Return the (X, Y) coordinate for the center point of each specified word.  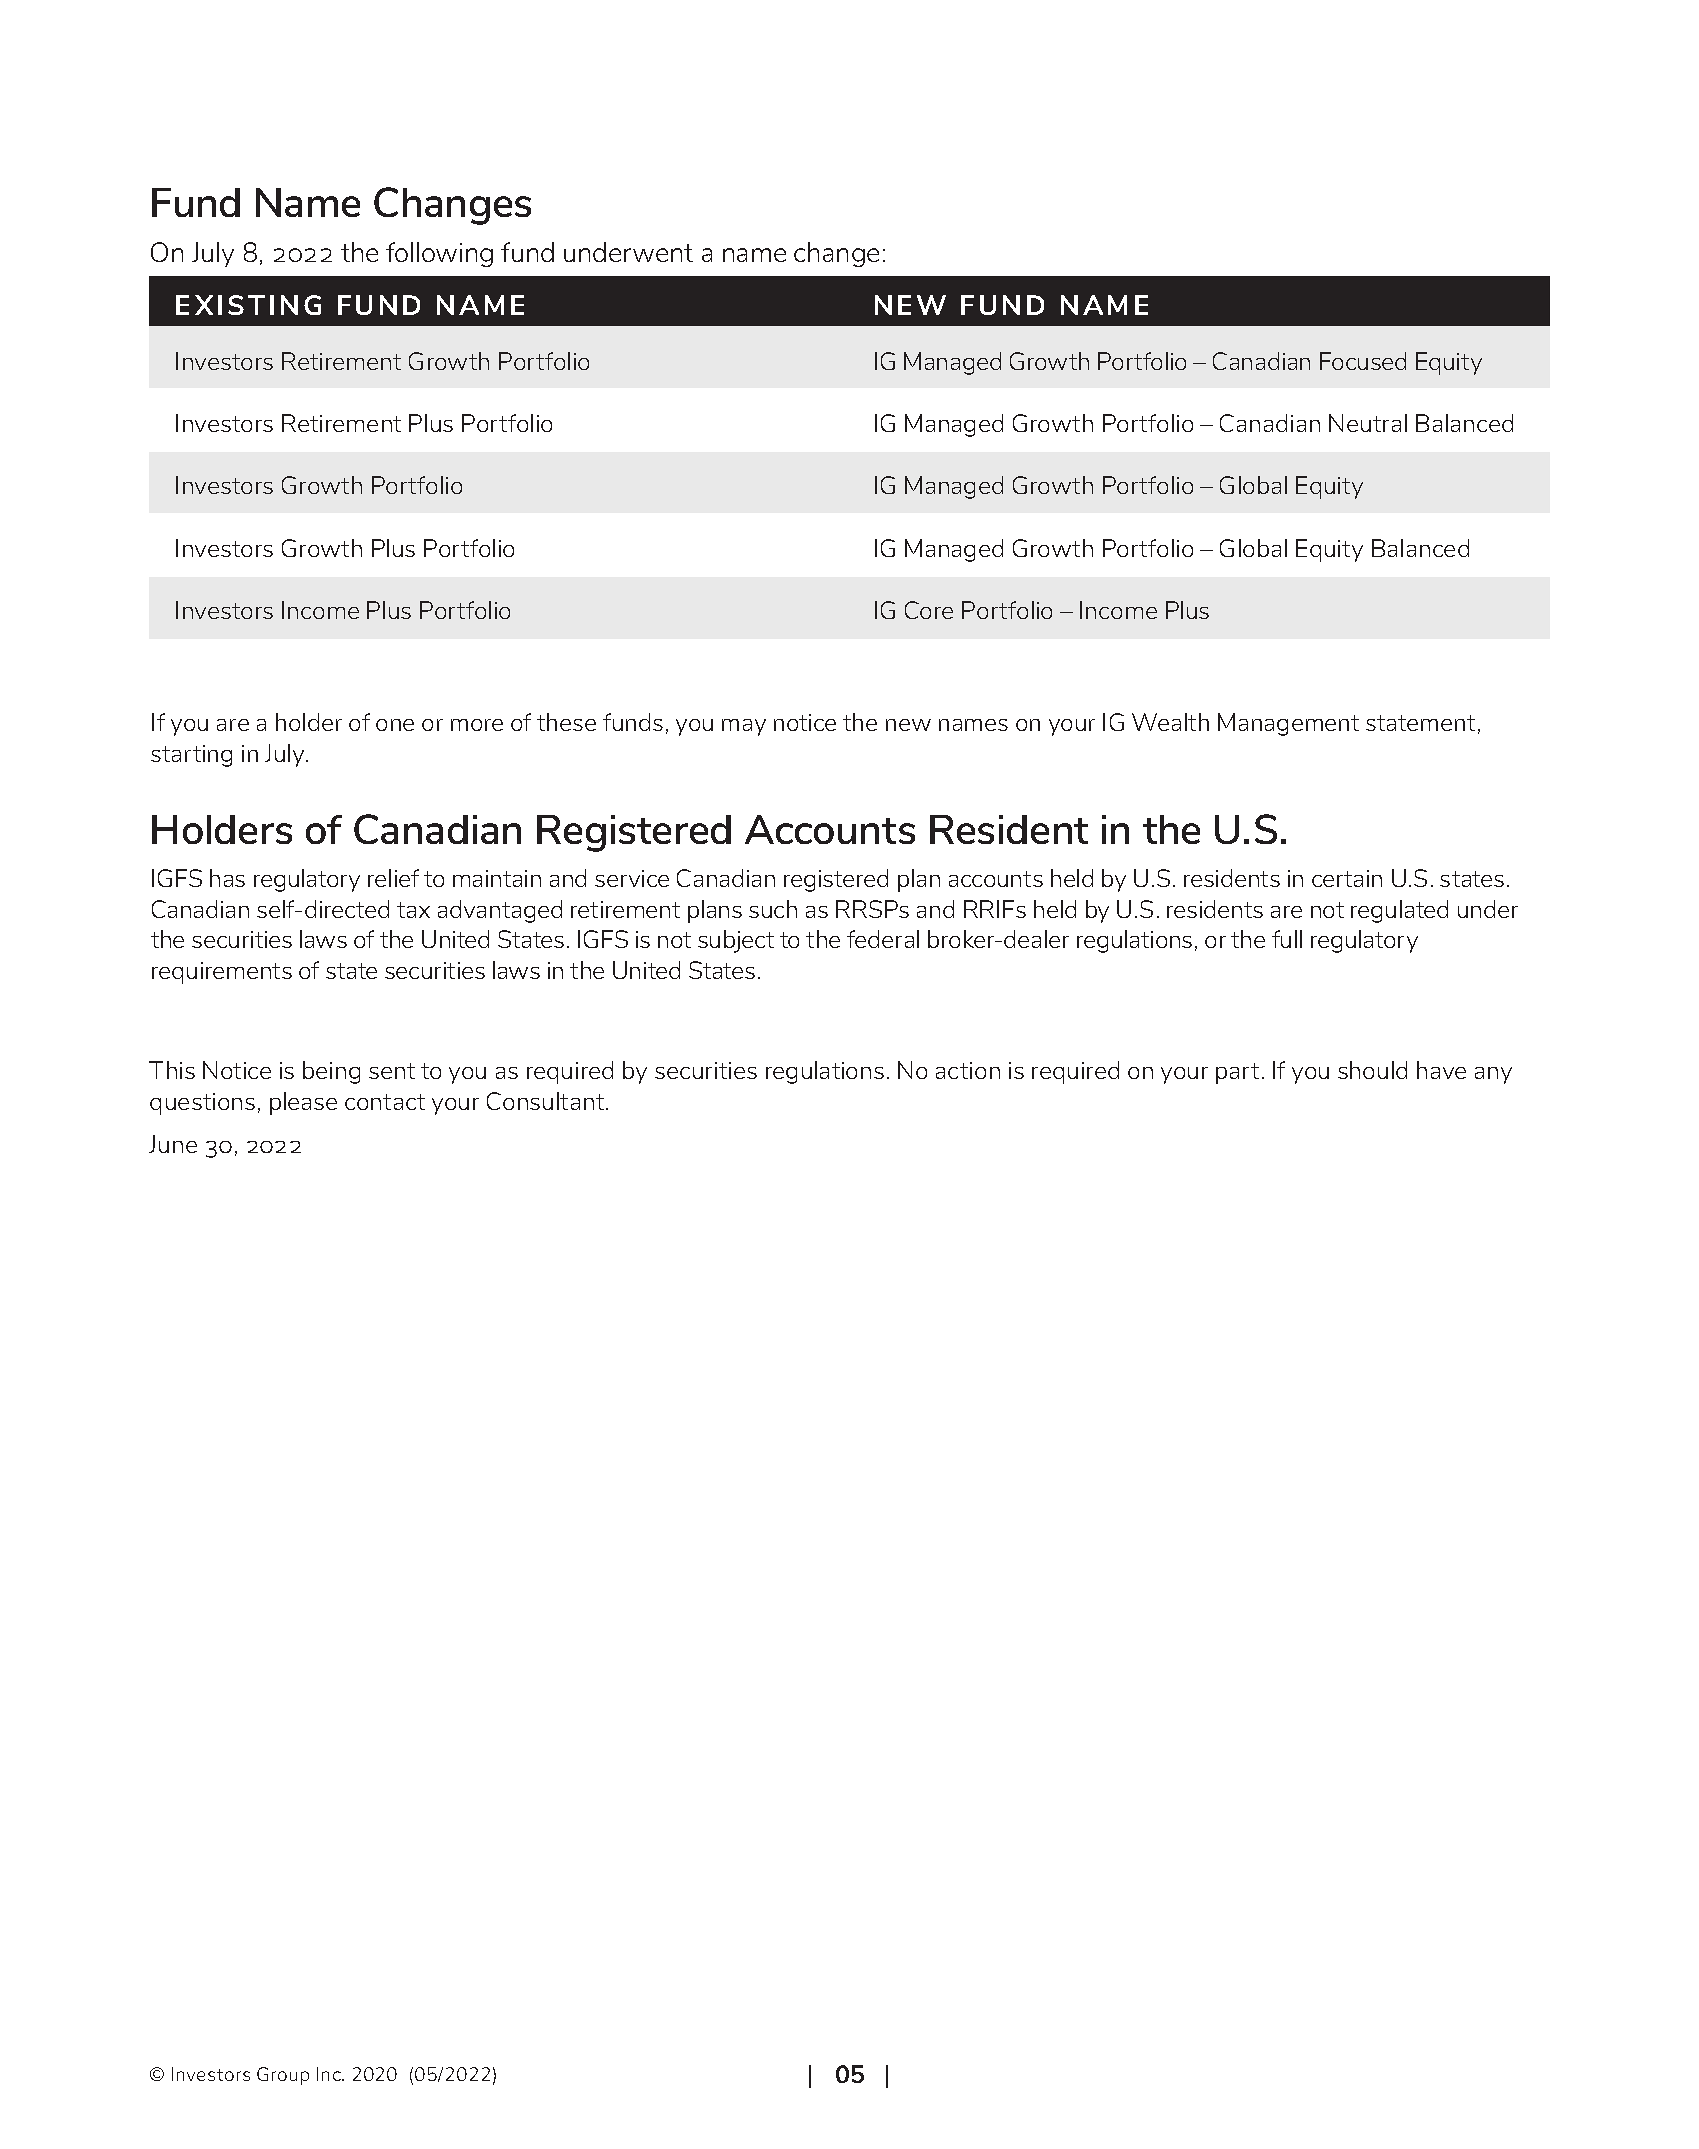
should (1372, 1070)
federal (883, 939)
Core (929, 610)
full (1287, 939)
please (303, 1103)
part (1237, 1073)
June (173, 1144)
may (744, 727)
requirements (222, 973)
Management (1288, 724)
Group (283, 2076)
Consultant (547, 1101)
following (439, 254)
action (968, 1070)
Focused (1363, 361)
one (395, 725)
